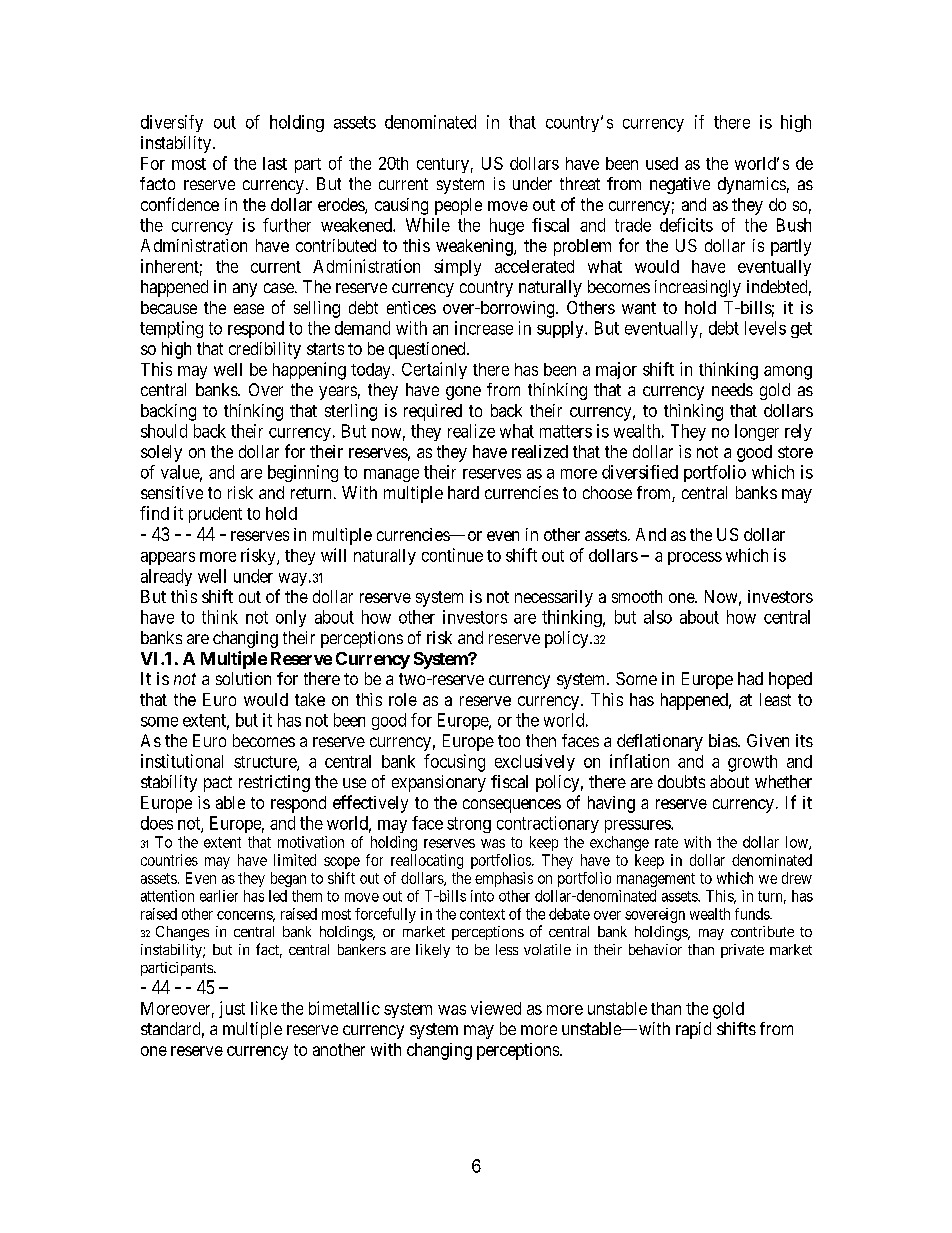 The height and width of the screenshot is (1233, 952). What do you see at coordinates (275, 163) in the screenshot?
I see `last` at bounding box center [275, 163].
